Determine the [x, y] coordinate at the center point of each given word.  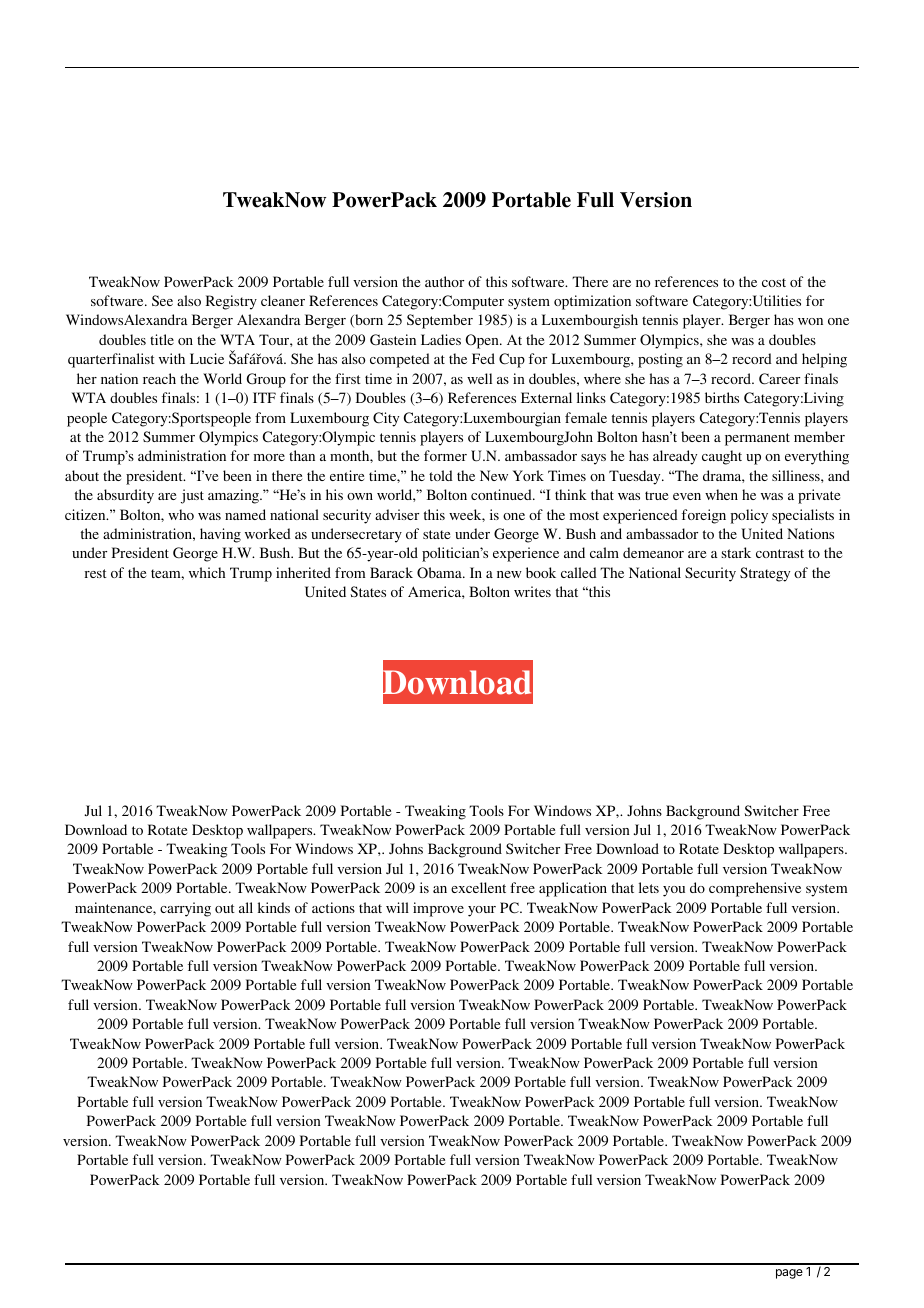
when [721, 494]
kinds [274, 907]
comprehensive [755, 889]
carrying [185, 909]
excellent [478, 887]
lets [649, 887]
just [192, 496]
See [162, 300]
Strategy [765, 574]
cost [774, 282]
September [440, 321]
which [207, 572]
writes [532, 591]
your [482, 911]
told [441, 475]
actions [333, 907]
